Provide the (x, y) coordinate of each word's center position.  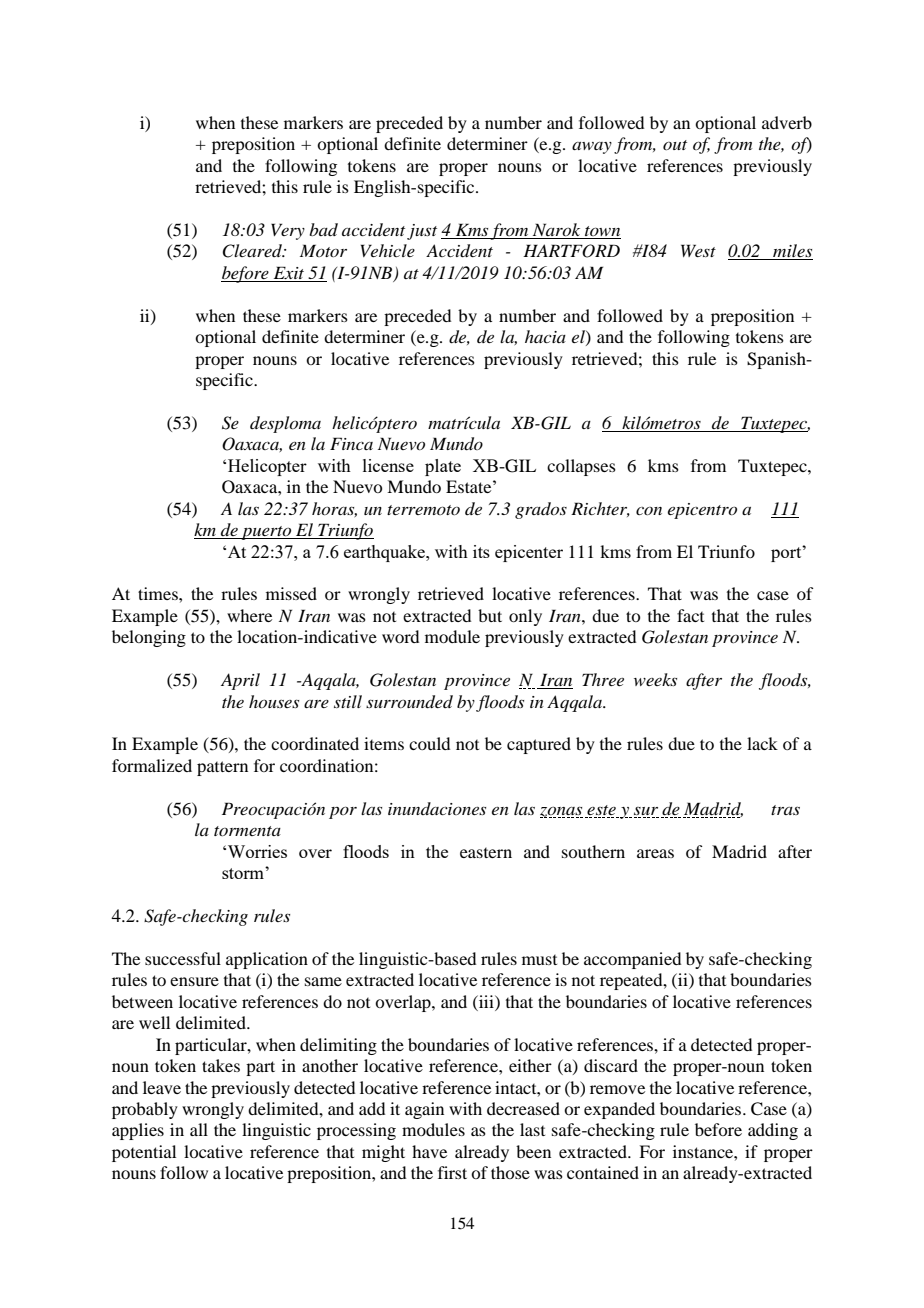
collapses (581, 467)
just (422, 232)
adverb (787, 122)
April (240, 681)
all (199, 1129)
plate (443, 467)
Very (288, 231)
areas (655, 853)
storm (244, 873)
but (490, 615)
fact (690, 615)
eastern (486, 853)
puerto (266, 533)
